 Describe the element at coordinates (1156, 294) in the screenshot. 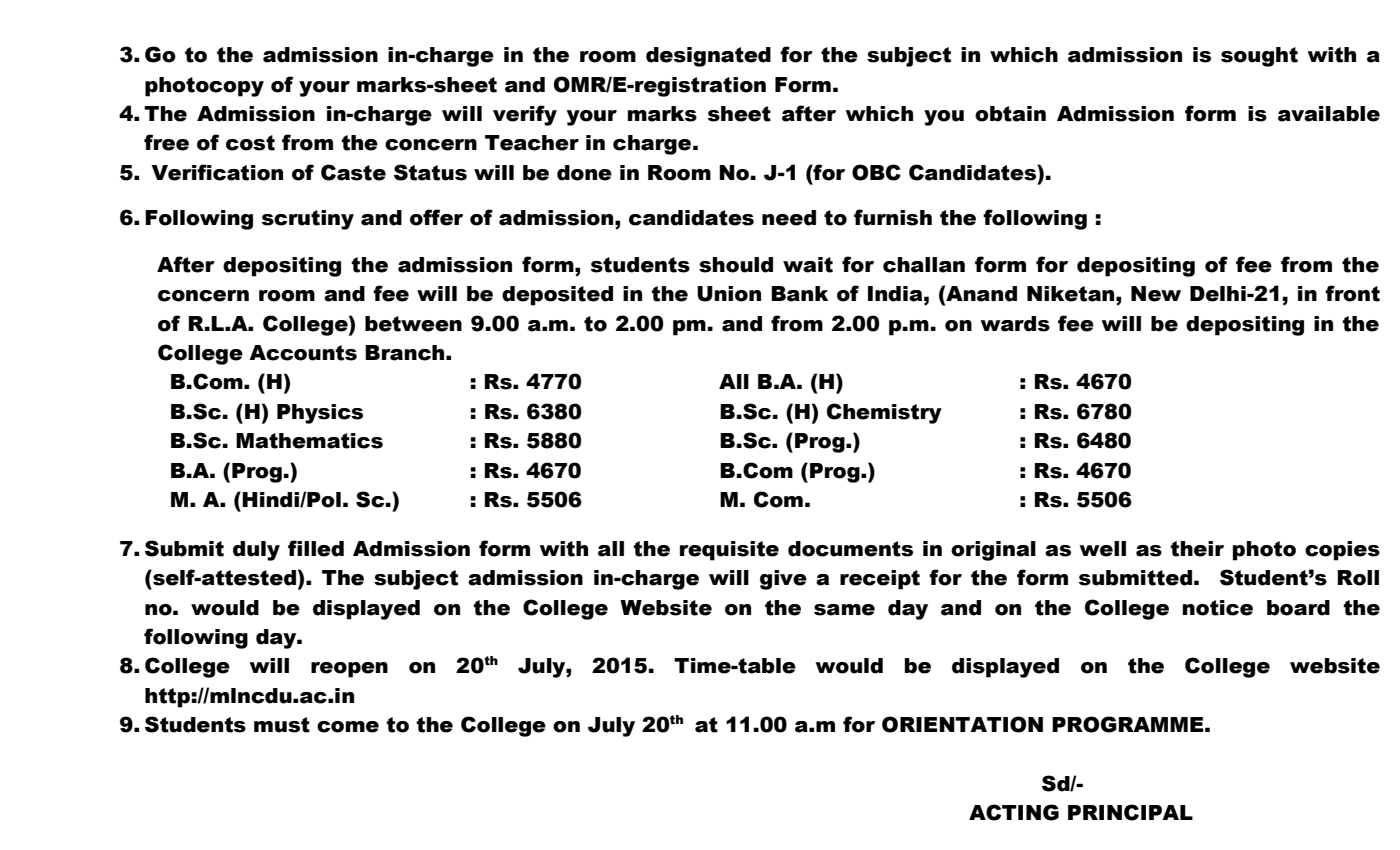

I see `New` at that location.
